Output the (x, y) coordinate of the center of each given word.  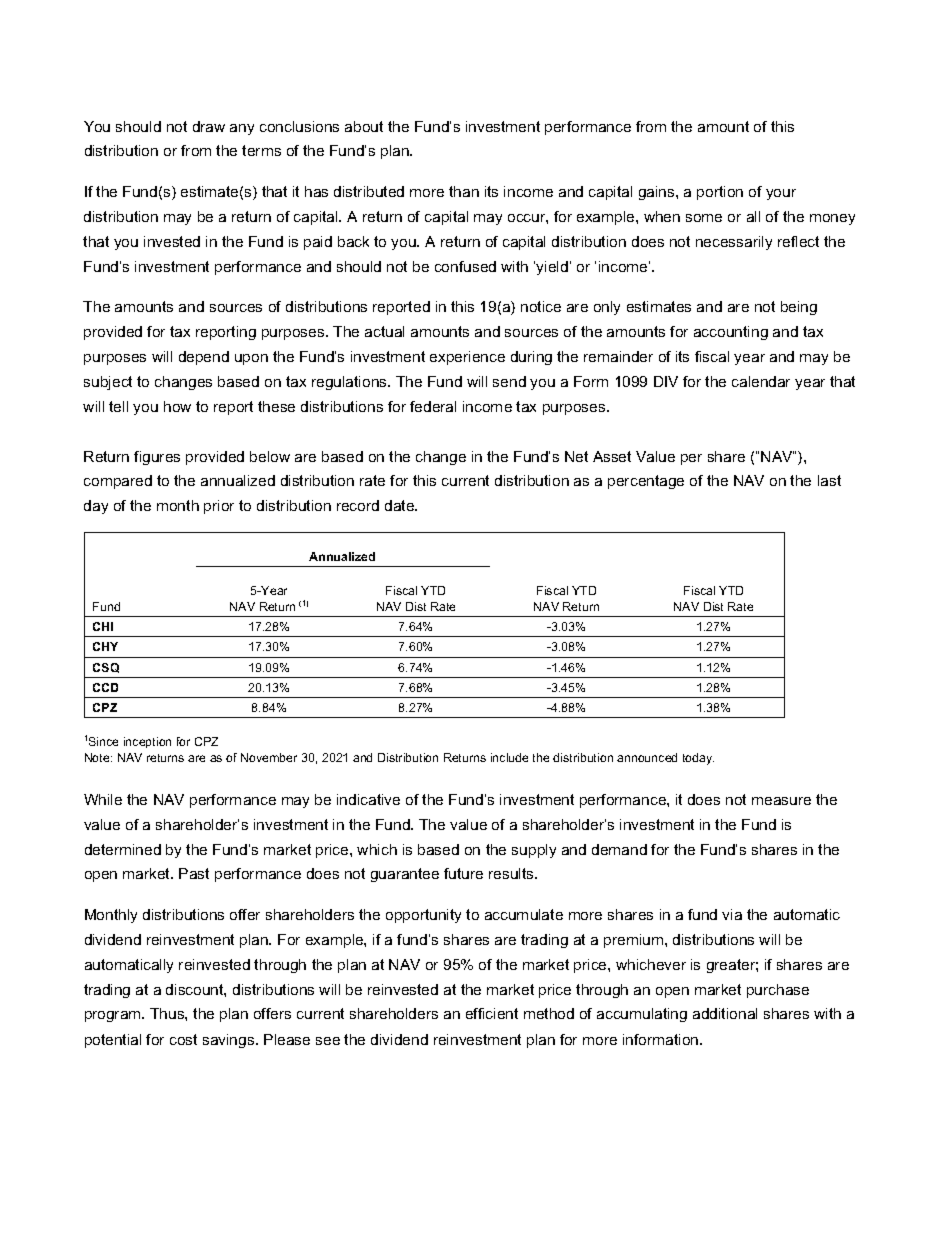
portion (720, 193)
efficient (492, 1013)
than (464, 191)
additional (725, 1013)
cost (183, 1039)
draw (209, 126)
